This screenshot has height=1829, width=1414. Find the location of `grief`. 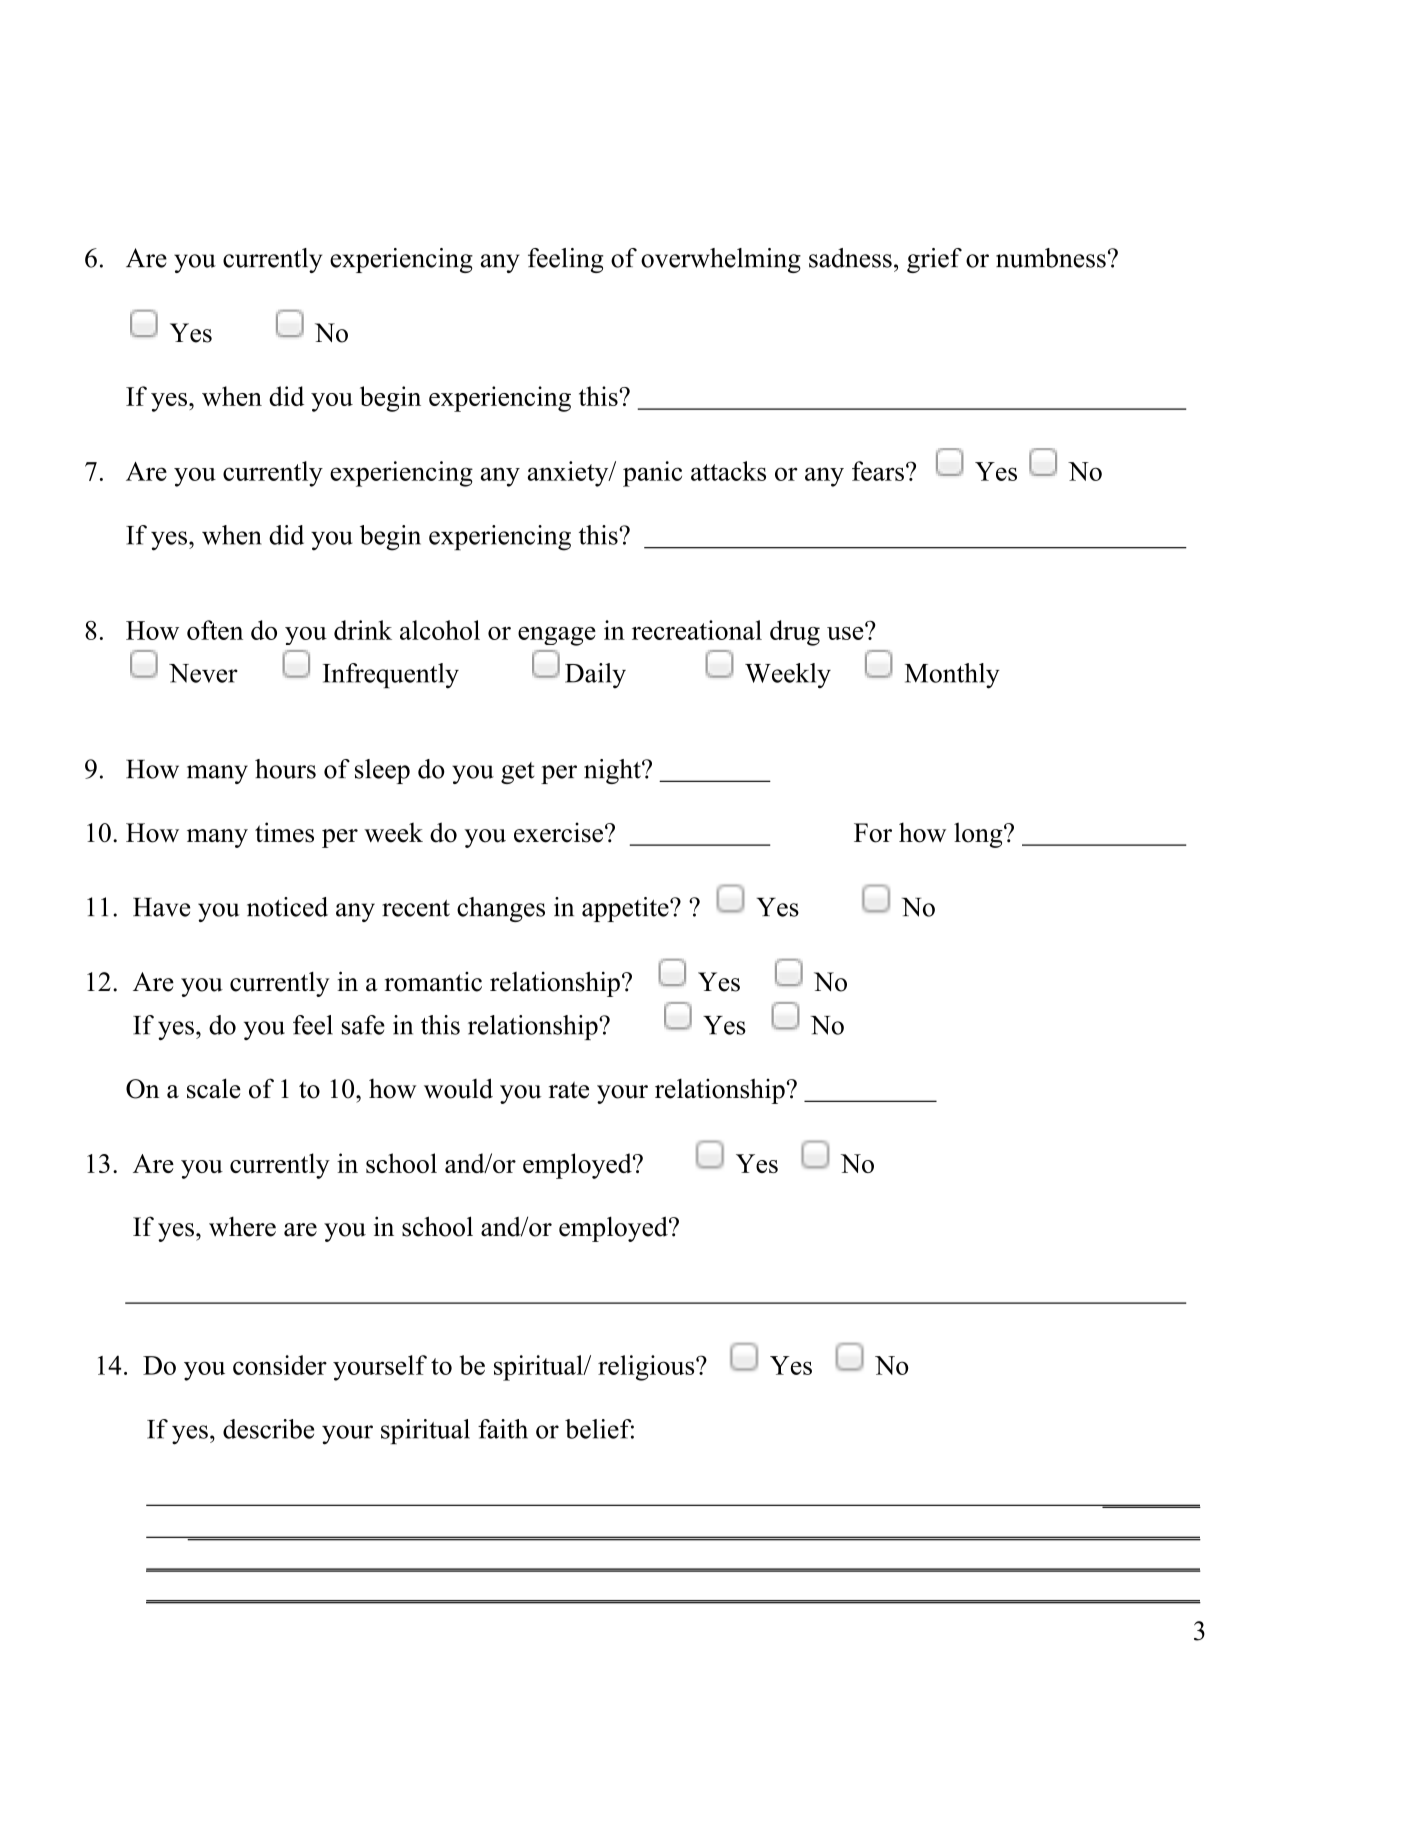

grief is located at coordinates (934, 260).
